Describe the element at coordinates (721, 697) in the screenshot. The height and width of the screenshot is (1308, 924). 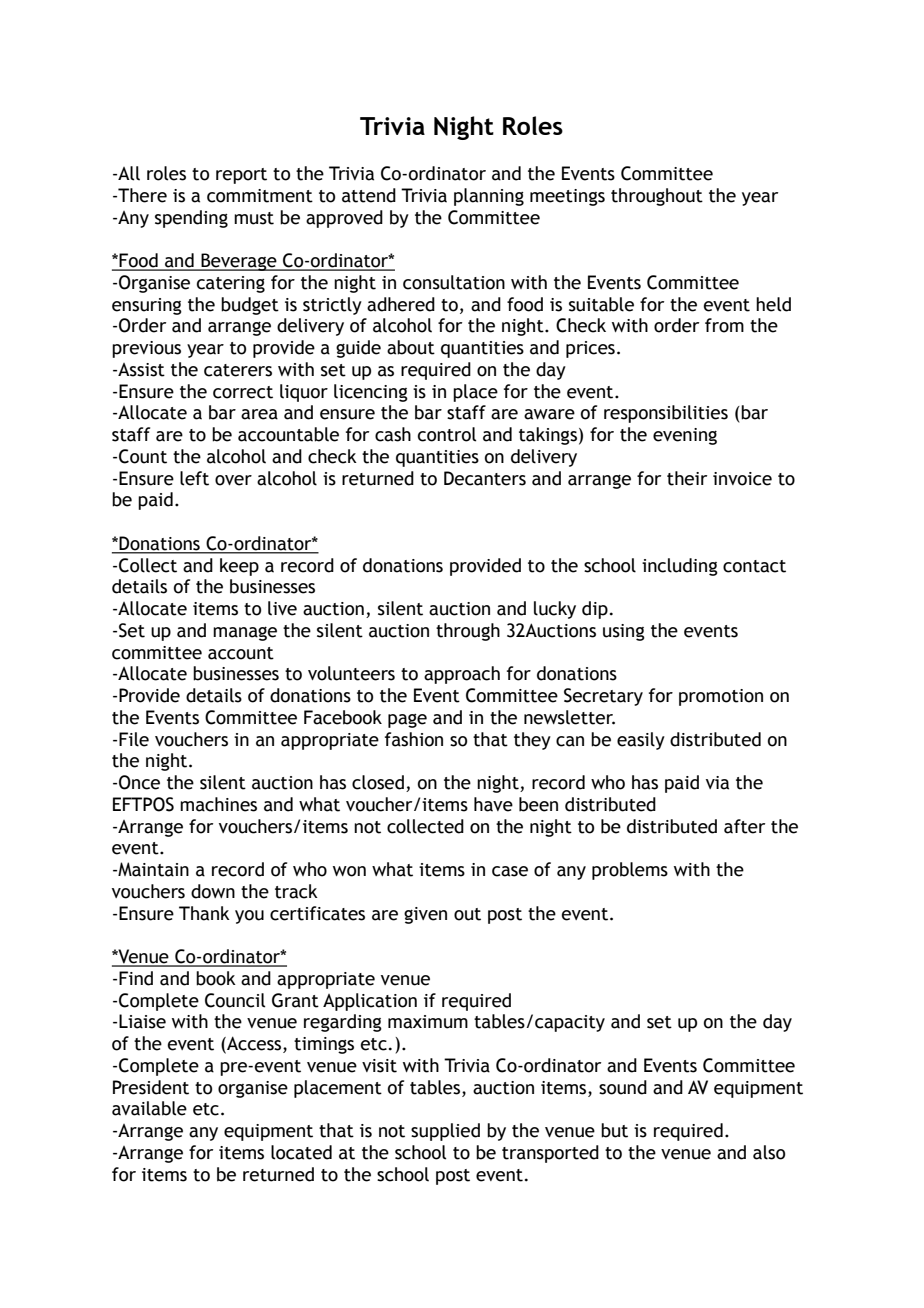
I see `promotion` at that location.
